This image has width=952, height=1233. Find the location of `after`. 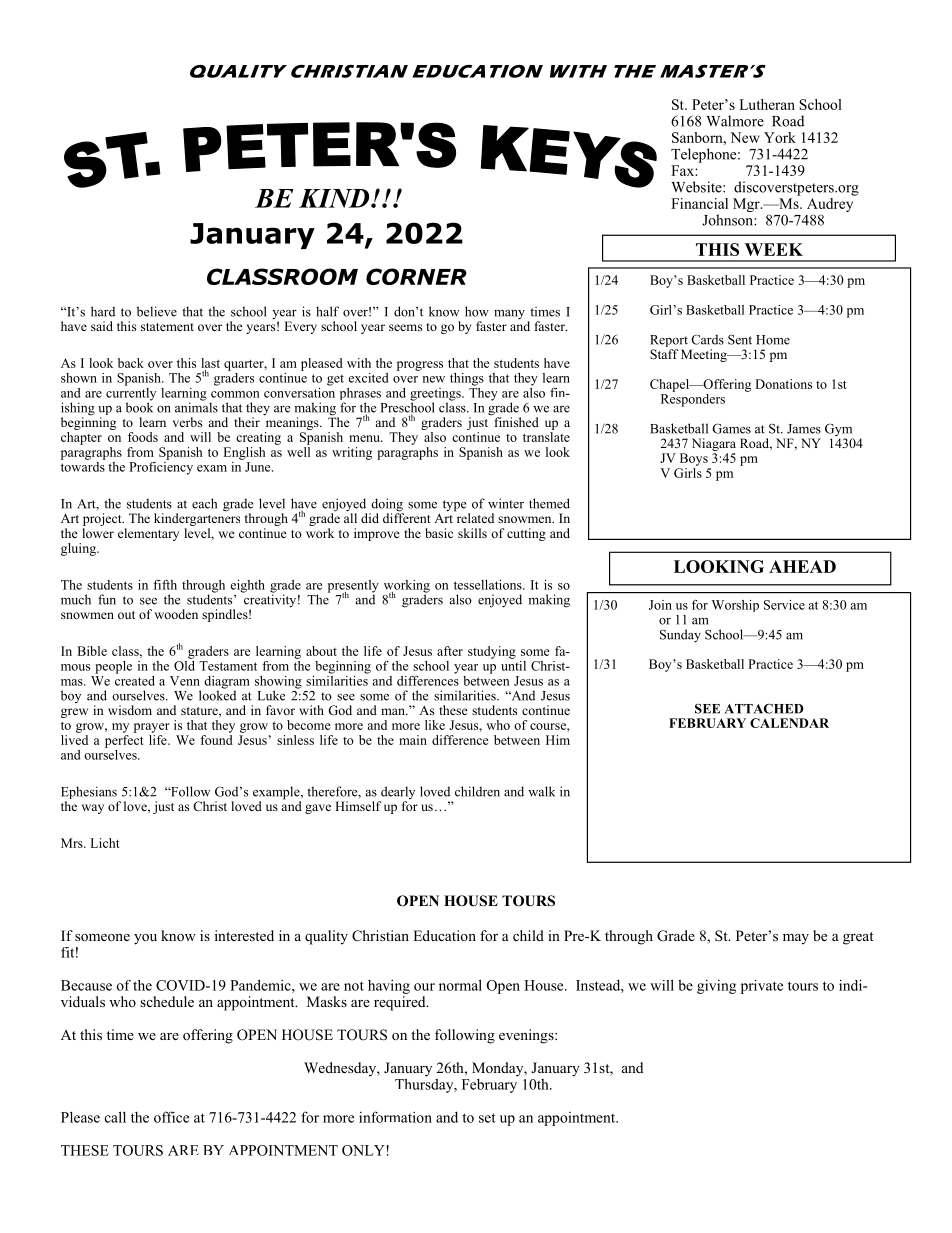

after is located at coordinates (450, 651).
